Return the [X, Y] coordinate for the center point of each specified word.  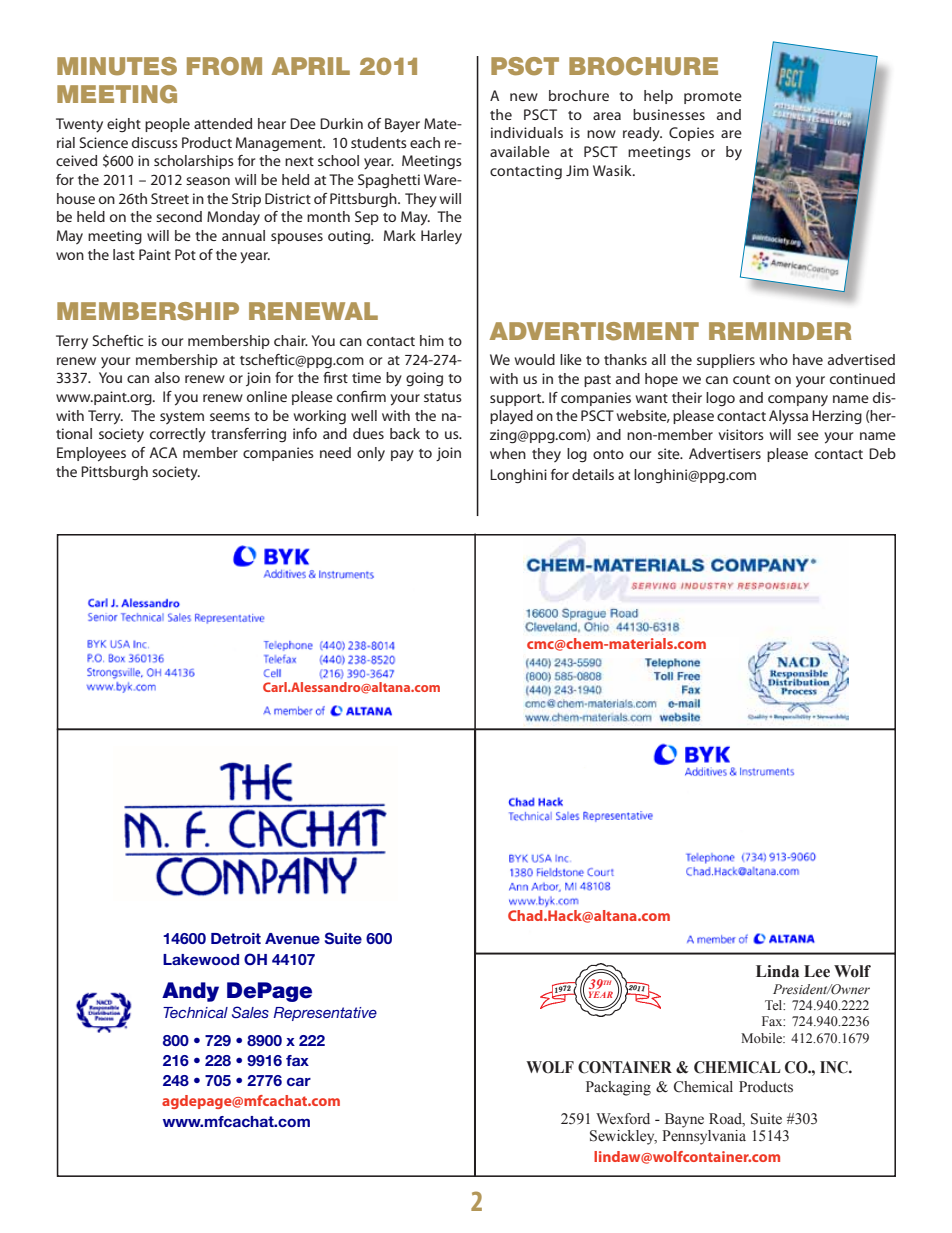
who [774, 359]
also [167, 377]
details [593, 474]
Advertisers [725, 453]
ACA [163, 452]
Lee [817, 971]
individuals [527, 132]
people [167, 125]
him [432, 340]
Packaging [618, 1088]
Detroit [236, 938]
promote [713, 98]
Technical [195, 1012]
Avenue [292, 938]
